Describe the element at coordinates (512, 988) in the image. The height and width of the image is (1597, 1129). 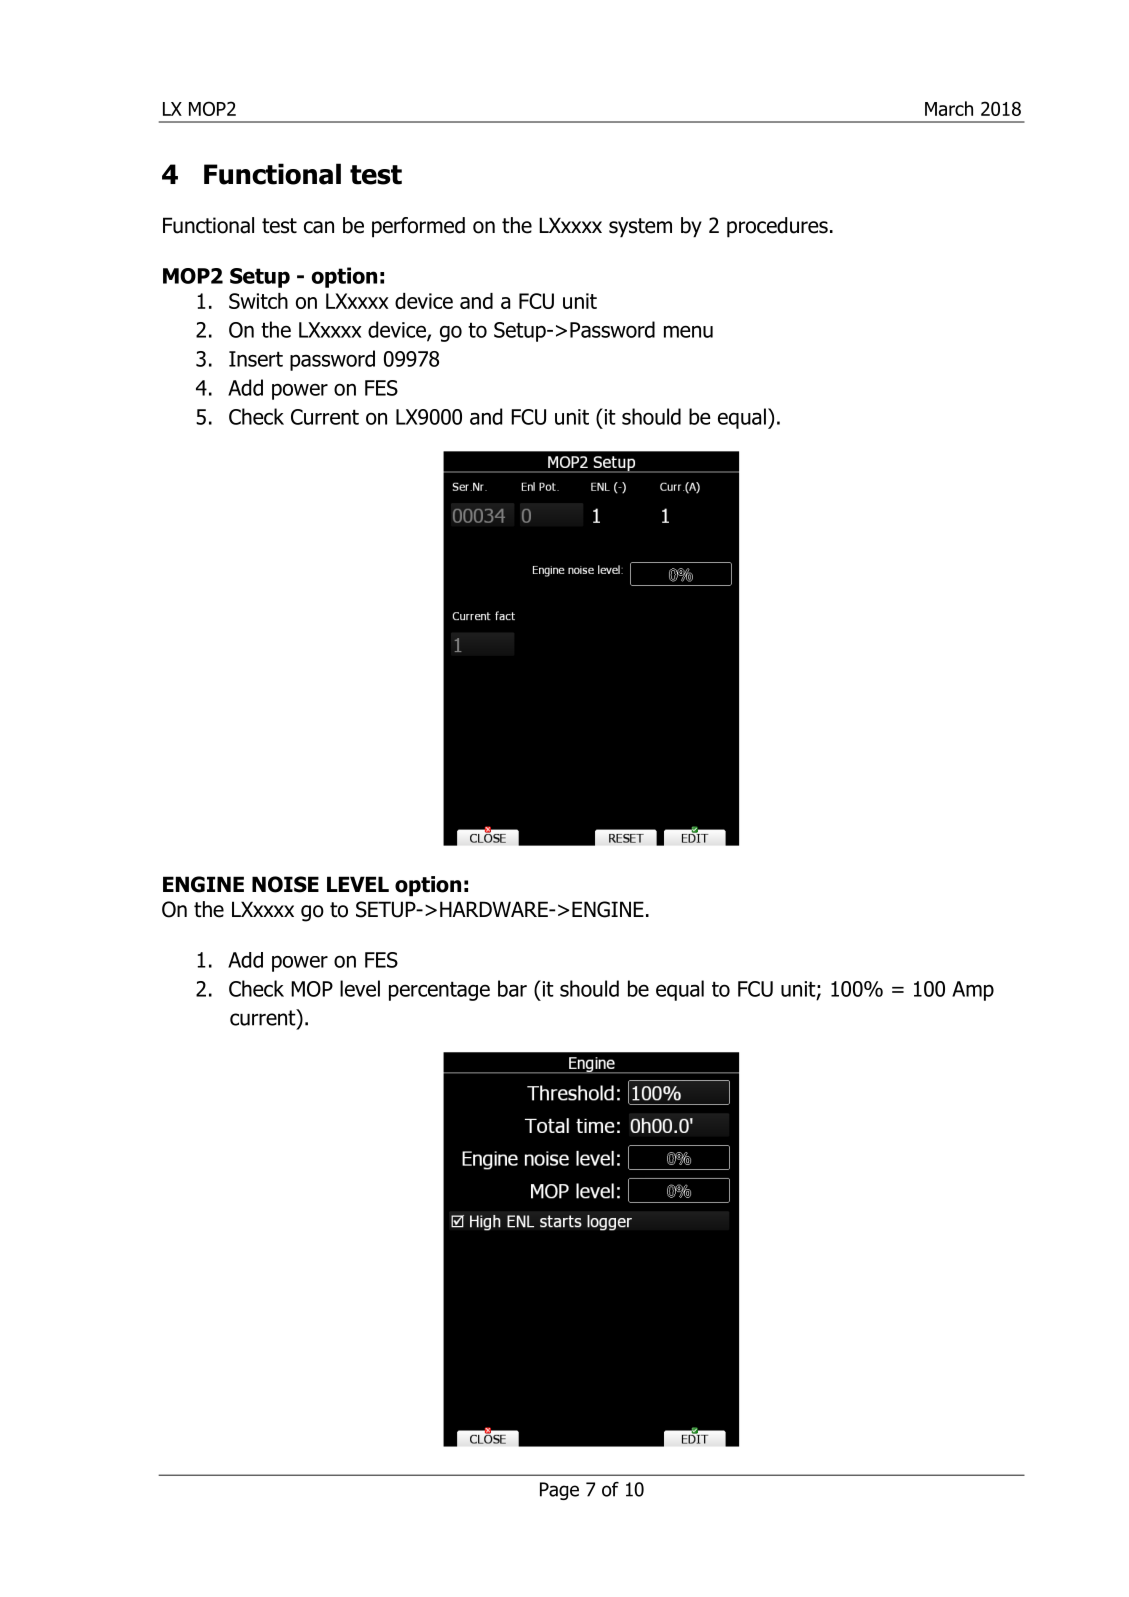
I see `bar` at that location.
